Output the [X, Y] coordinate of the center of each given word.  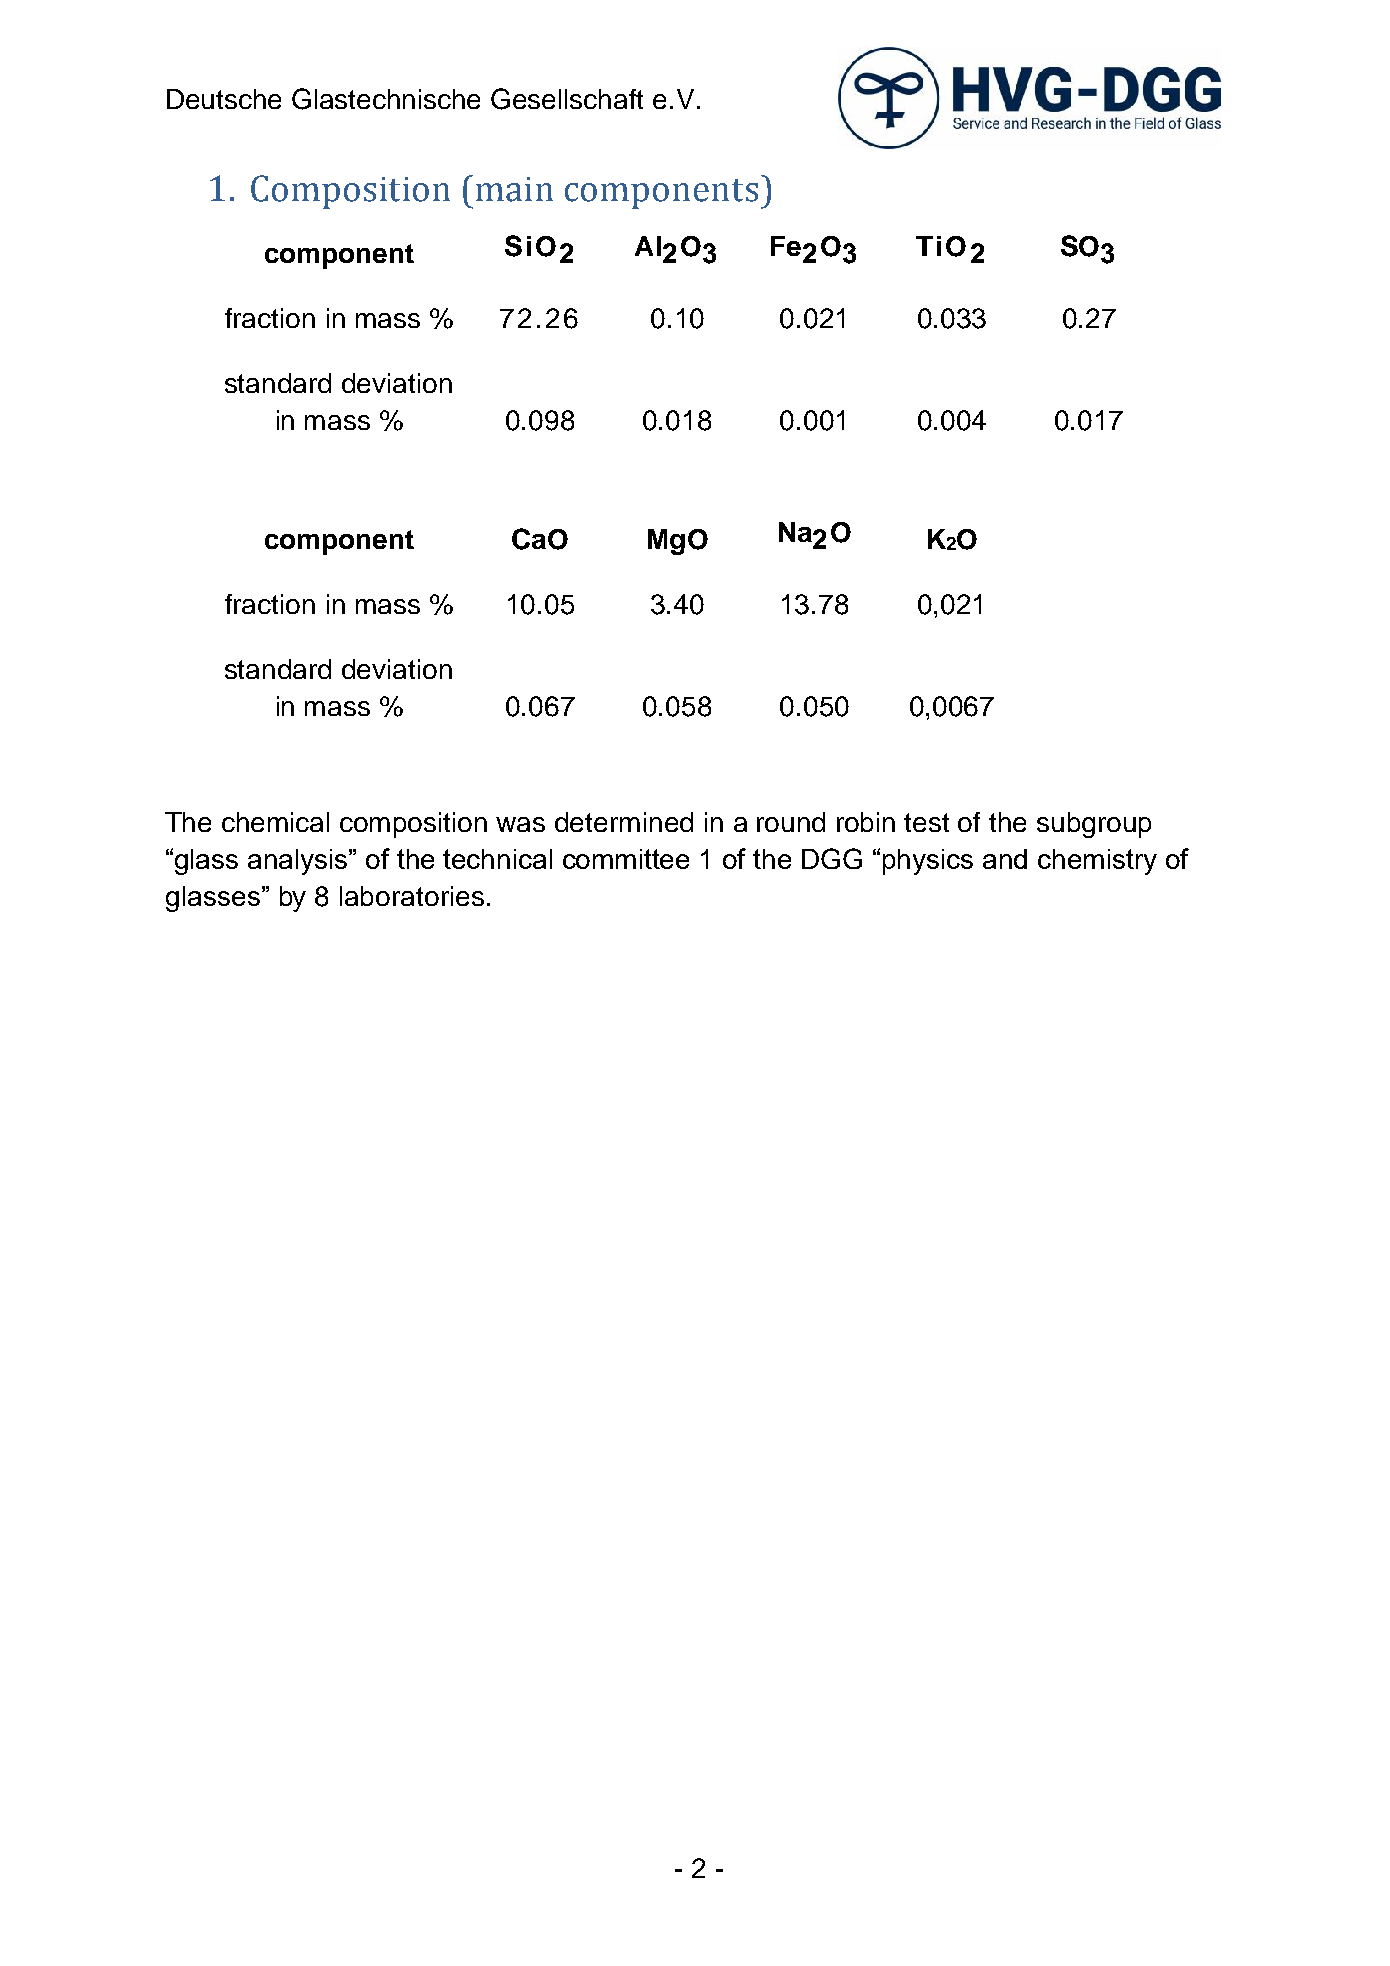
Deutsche [224, 99]
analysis [299, 862]
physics [928, 862]
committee [626, 859]
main [514, 189]
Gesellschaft [567, 99]
